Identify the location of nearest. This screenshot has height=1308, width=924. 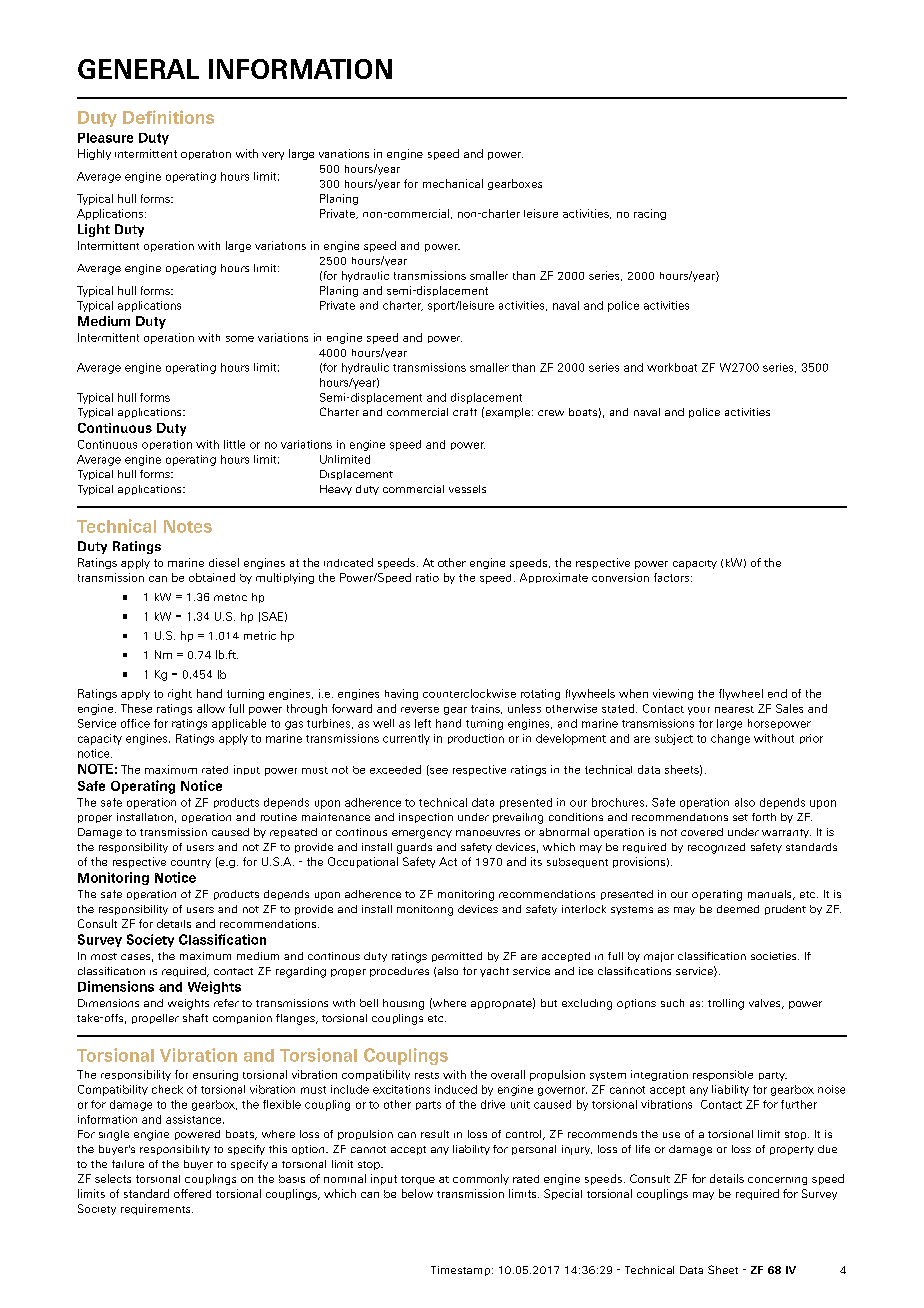
(734, 709).
